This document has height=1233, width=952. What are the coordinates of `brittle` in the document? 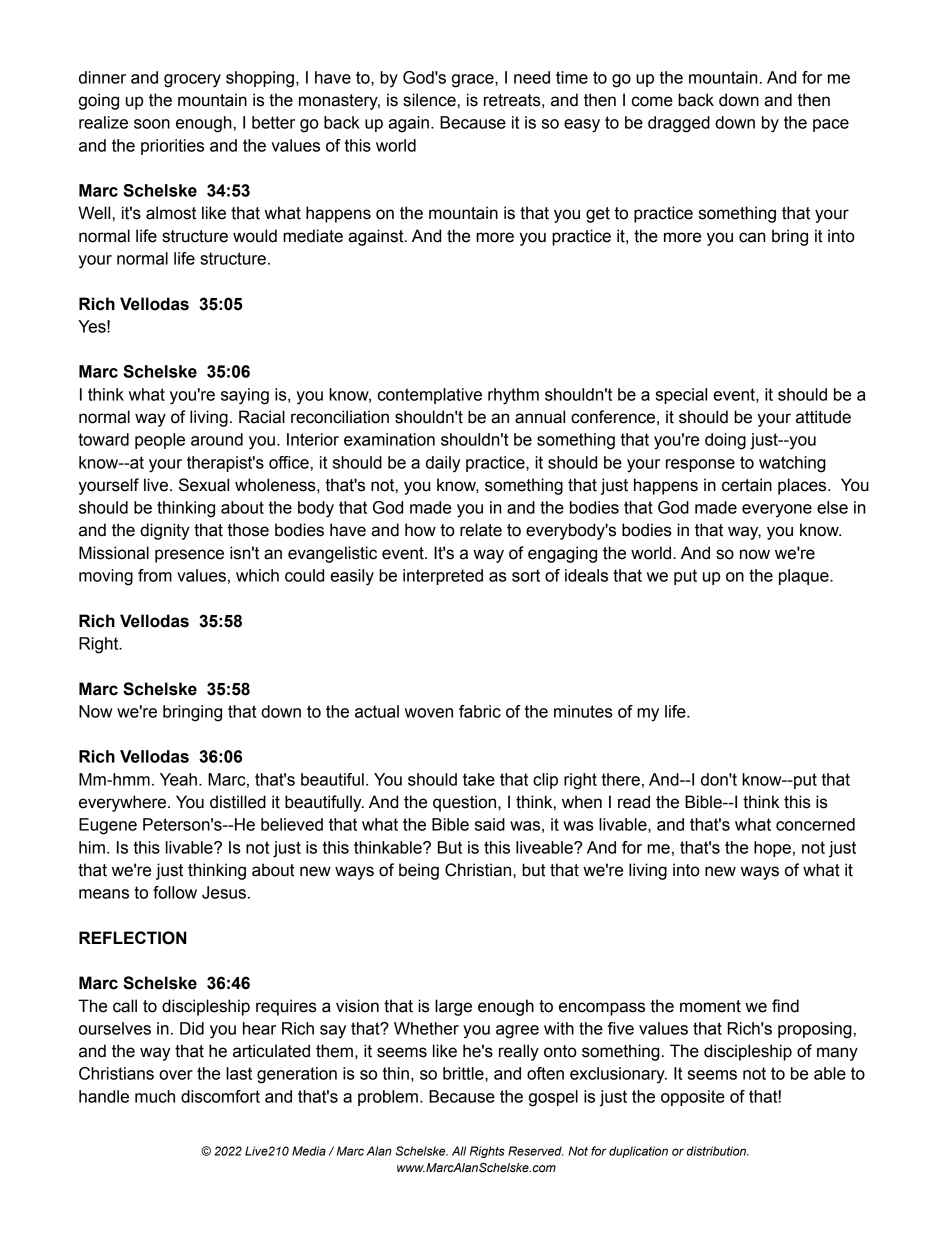 It's located at (464, 1073).
